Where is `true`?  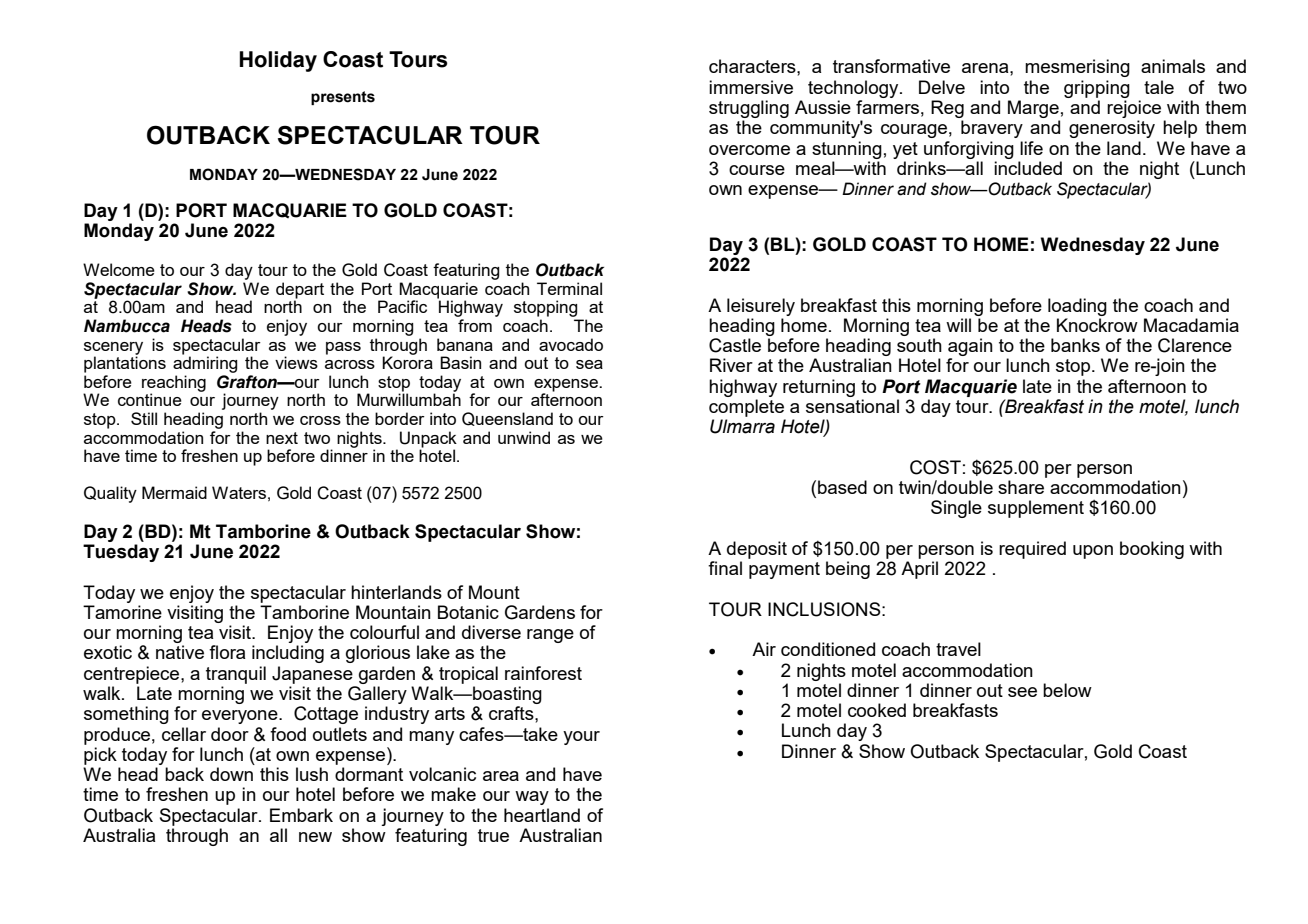 true is located at coordinates (493, 835).
